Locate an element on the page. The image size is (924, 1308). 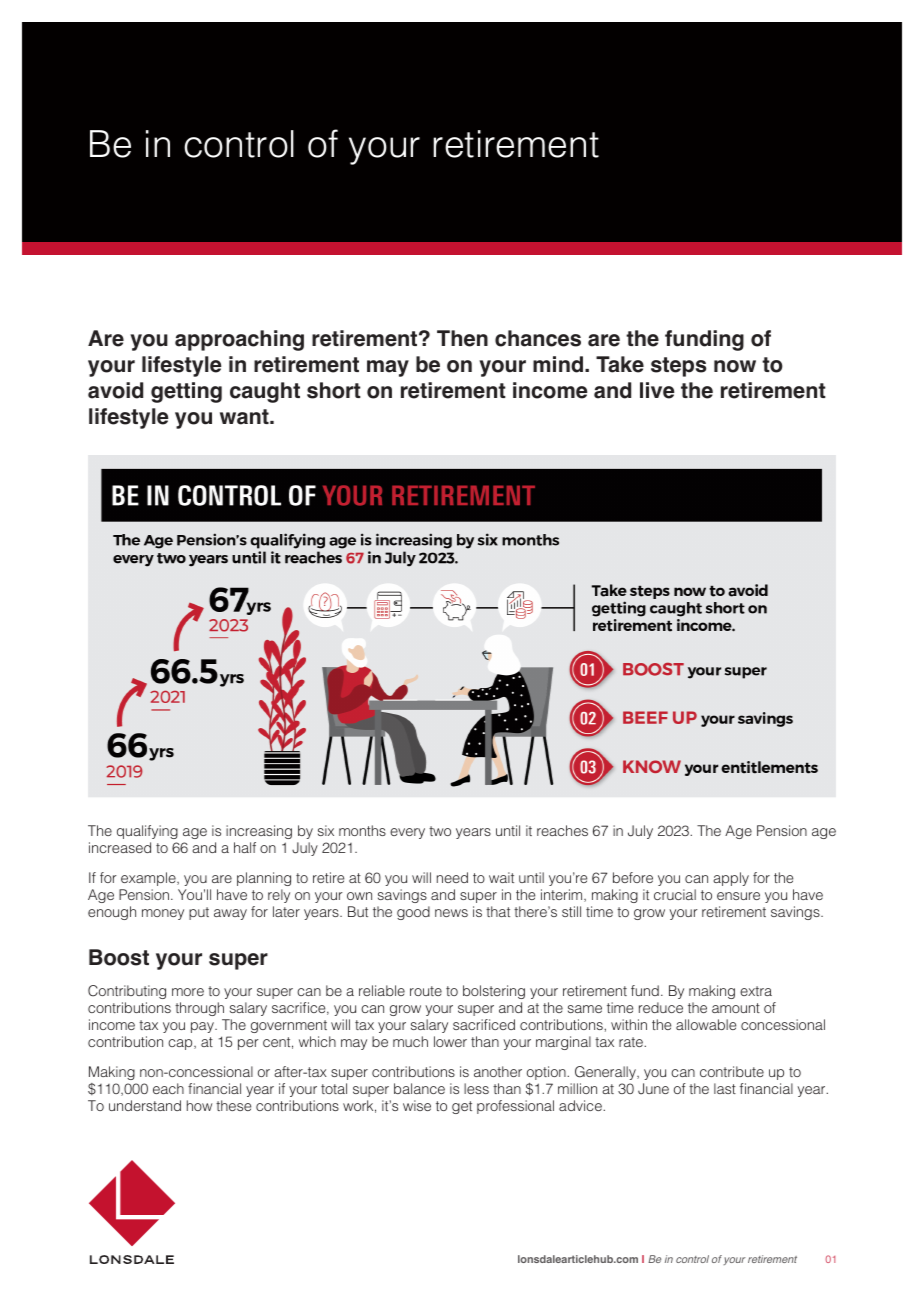
short is located at coordinates (334, 390).
